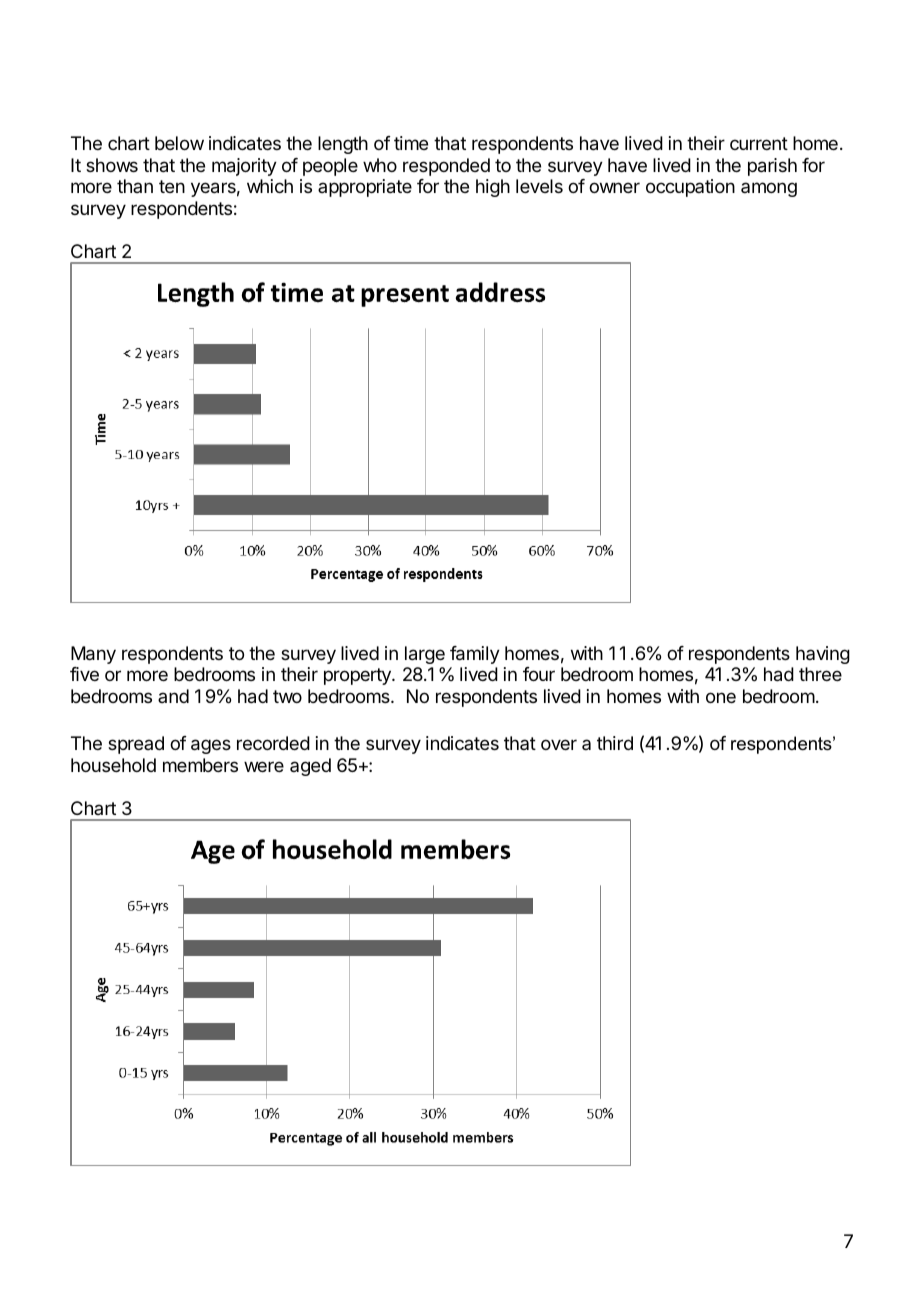 This image has width=924, height=1308. I want to click on than, so click(135, 186).
